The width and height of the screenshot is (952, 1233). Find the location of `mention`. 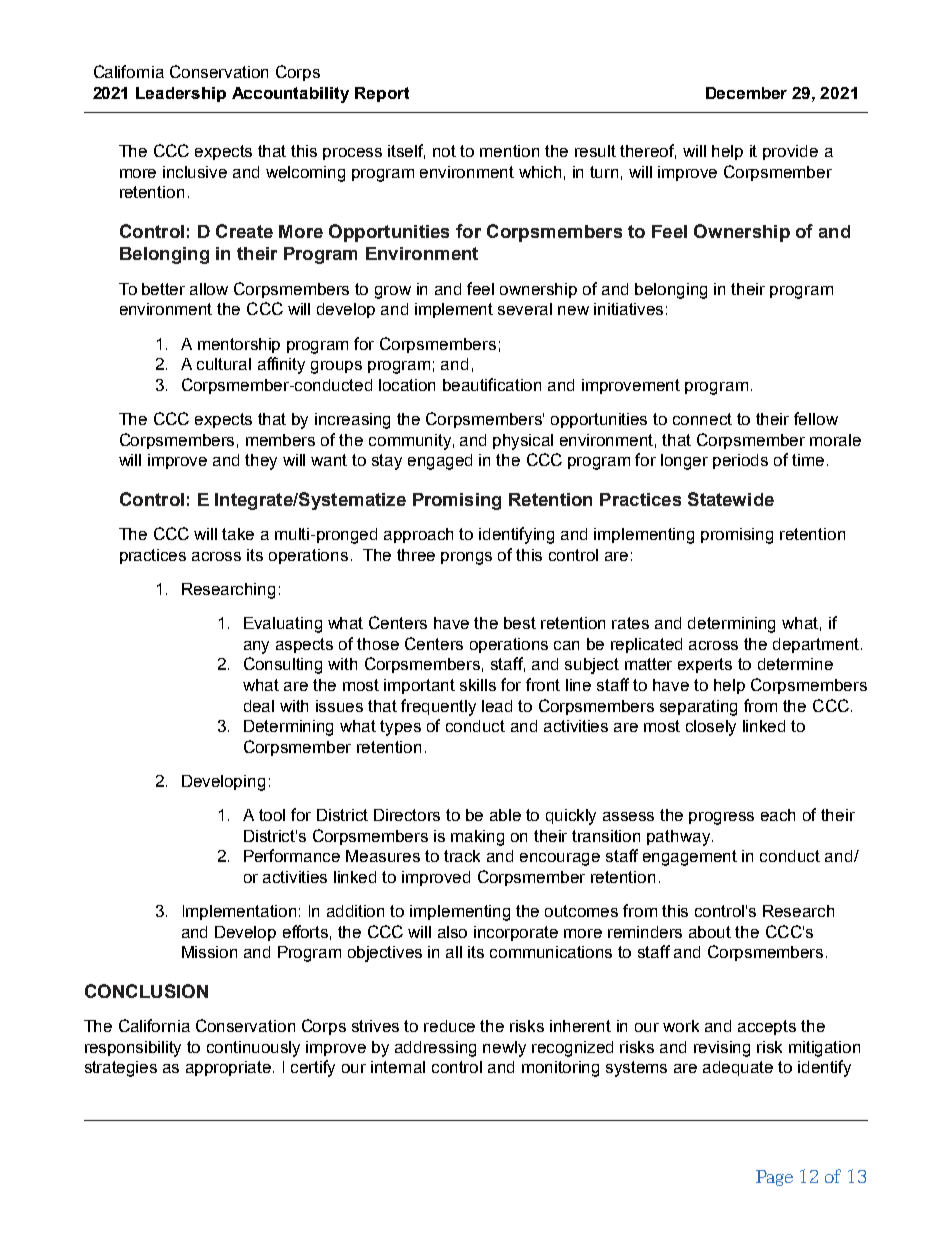

mention is located at coordinates (509, 151).
